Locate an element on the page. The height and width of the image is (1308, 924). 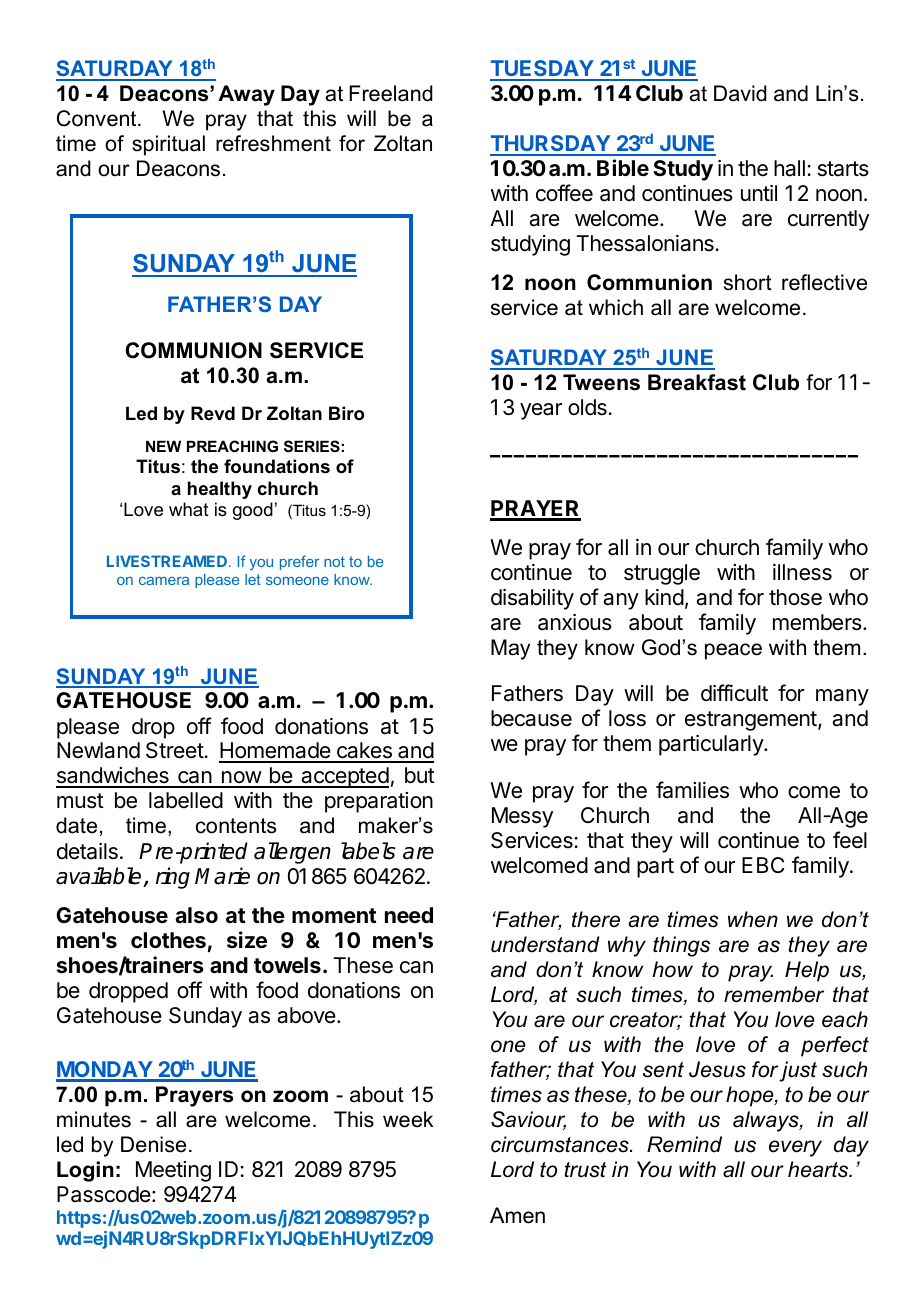
Biro is located at coordinates (346, 413).
